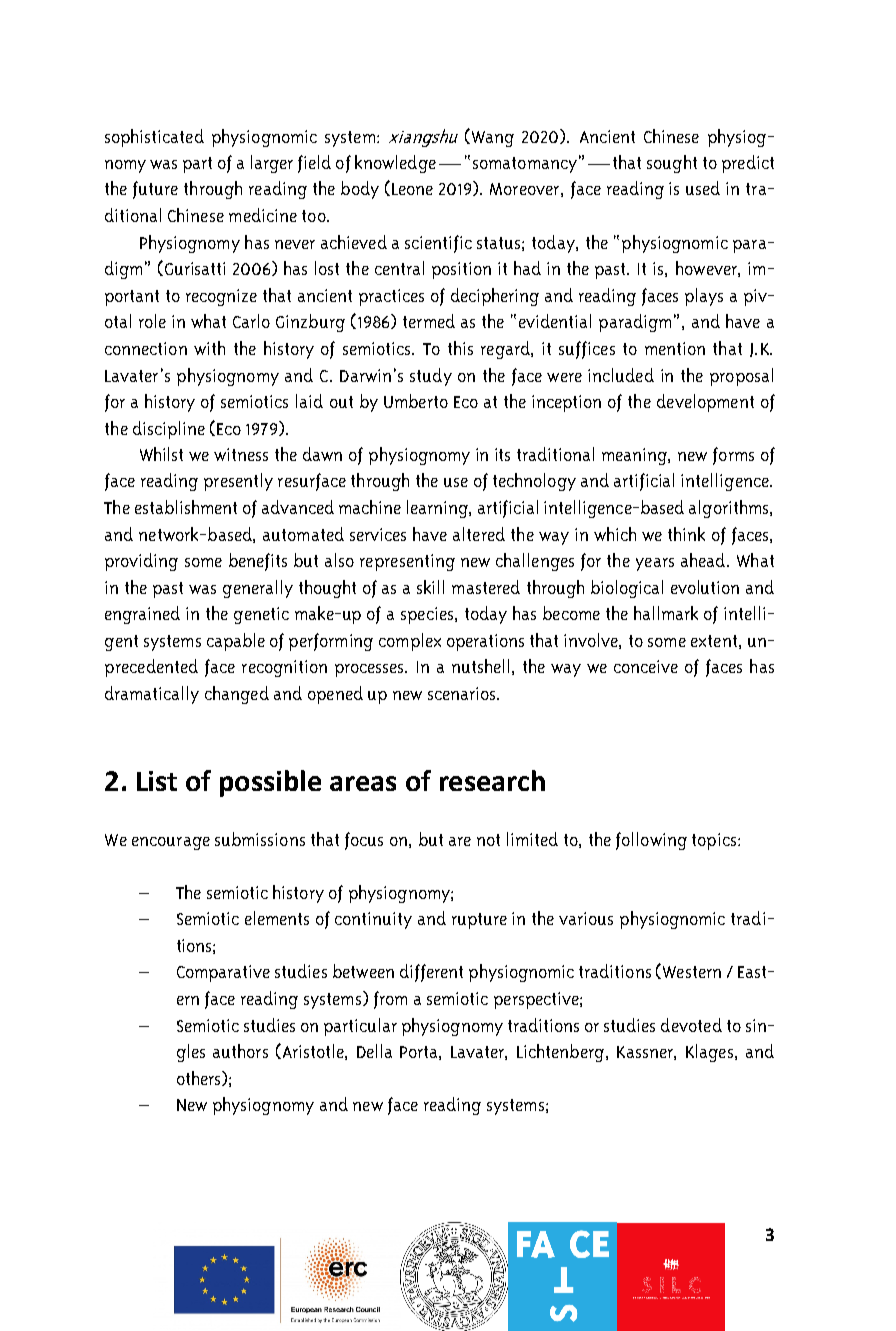 This screenshot has height=1331, width=896. I want to click on Leone, so click(412, 189).
